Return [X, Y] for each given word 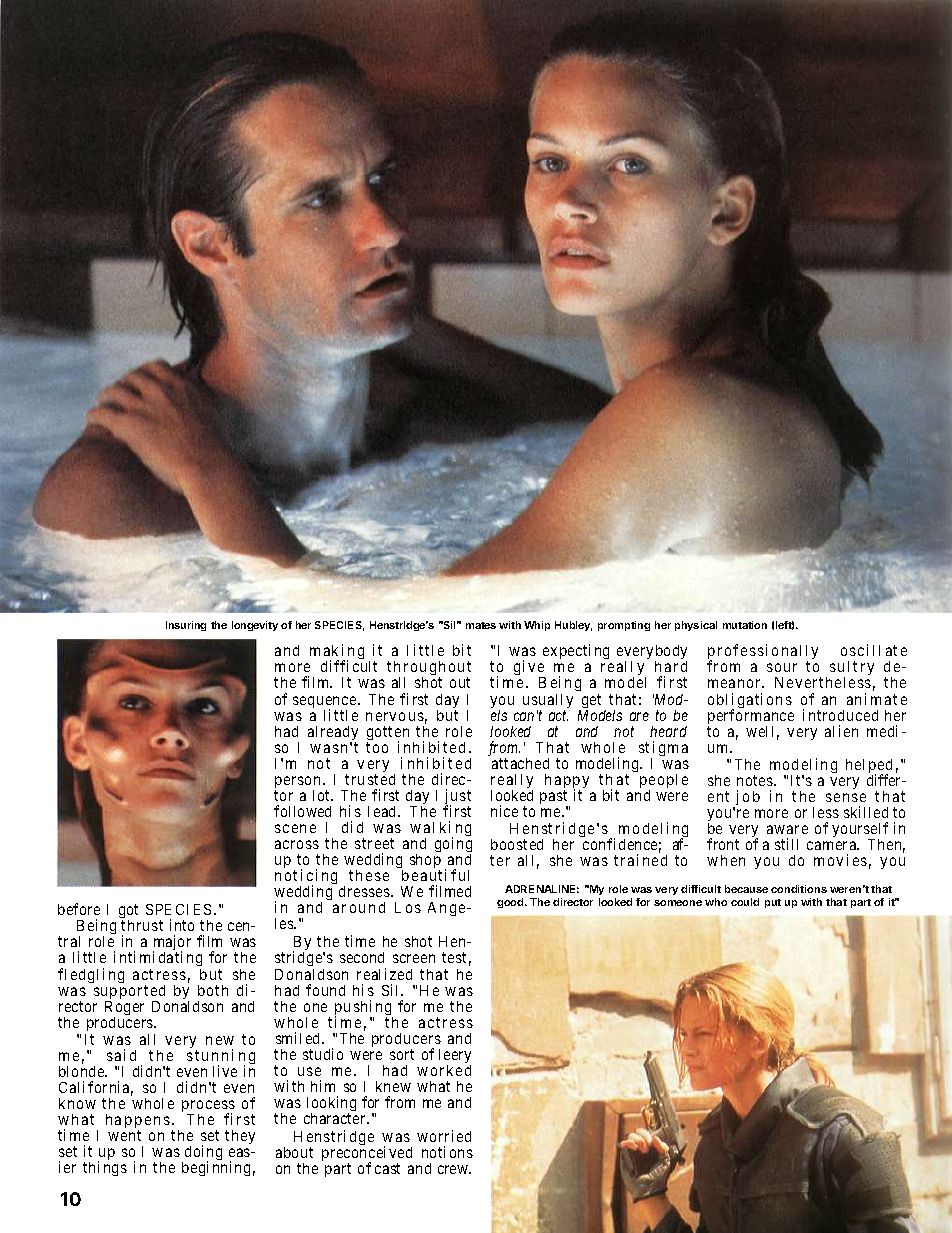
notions [447, 1152]
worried [444, 1136]
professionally [763, 653]
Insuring [186, 626]
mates [481, 625]
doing [203, 1154]
